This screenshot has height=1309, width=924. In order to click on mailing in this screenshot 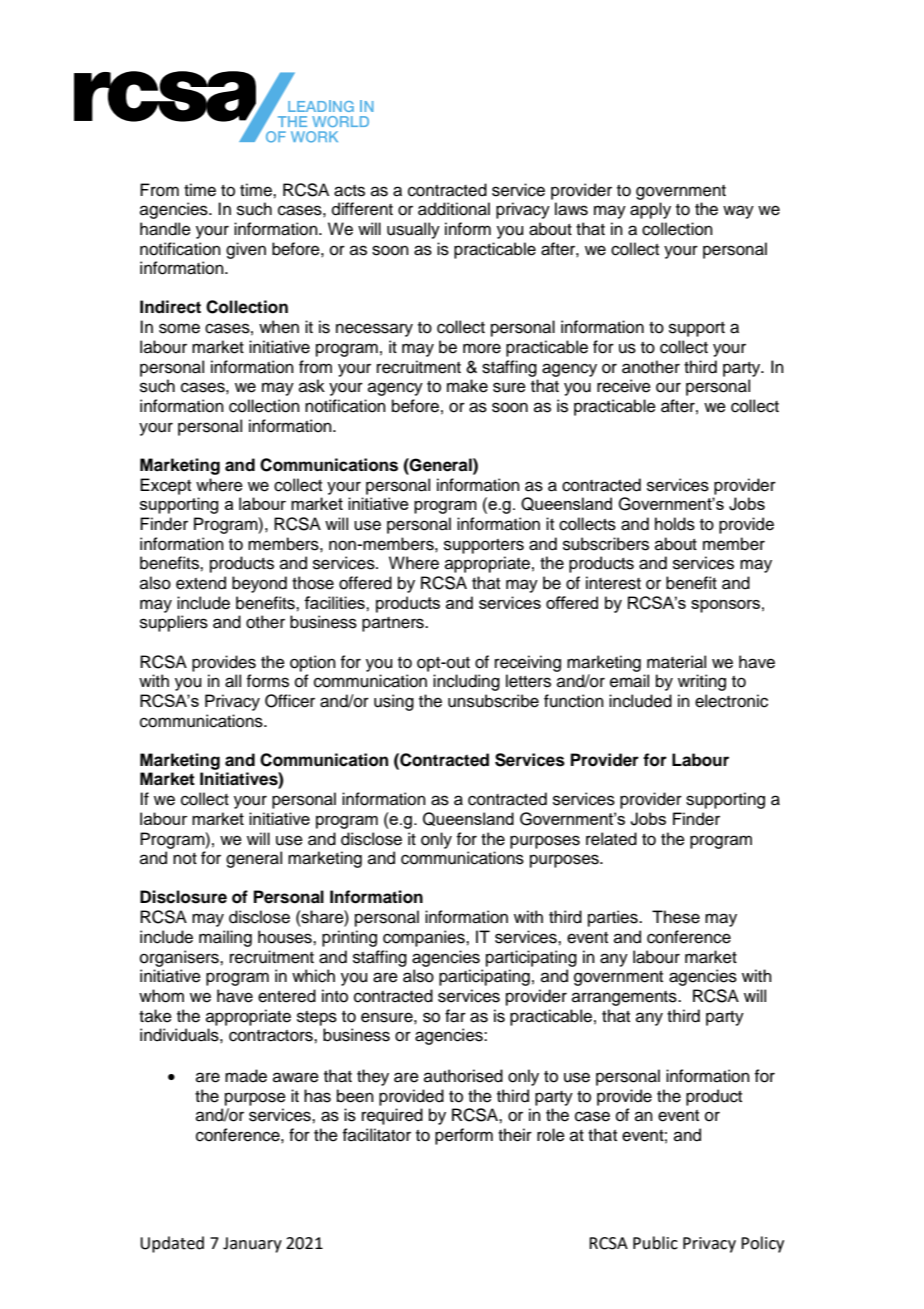, I will do `click(225, 938)`.
